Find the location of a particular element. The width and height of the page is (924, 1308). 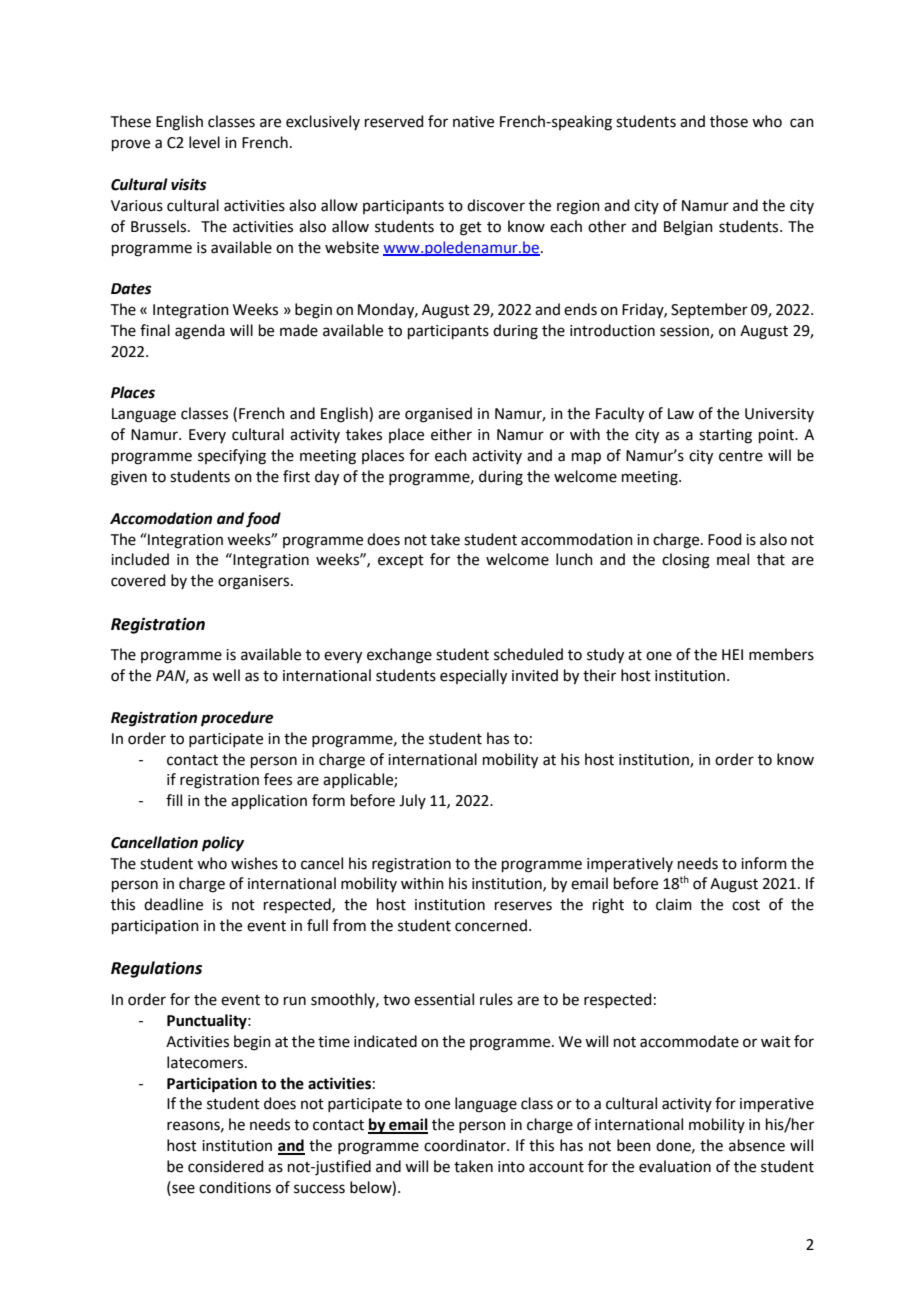

native is located at coordinates (473, 122).
